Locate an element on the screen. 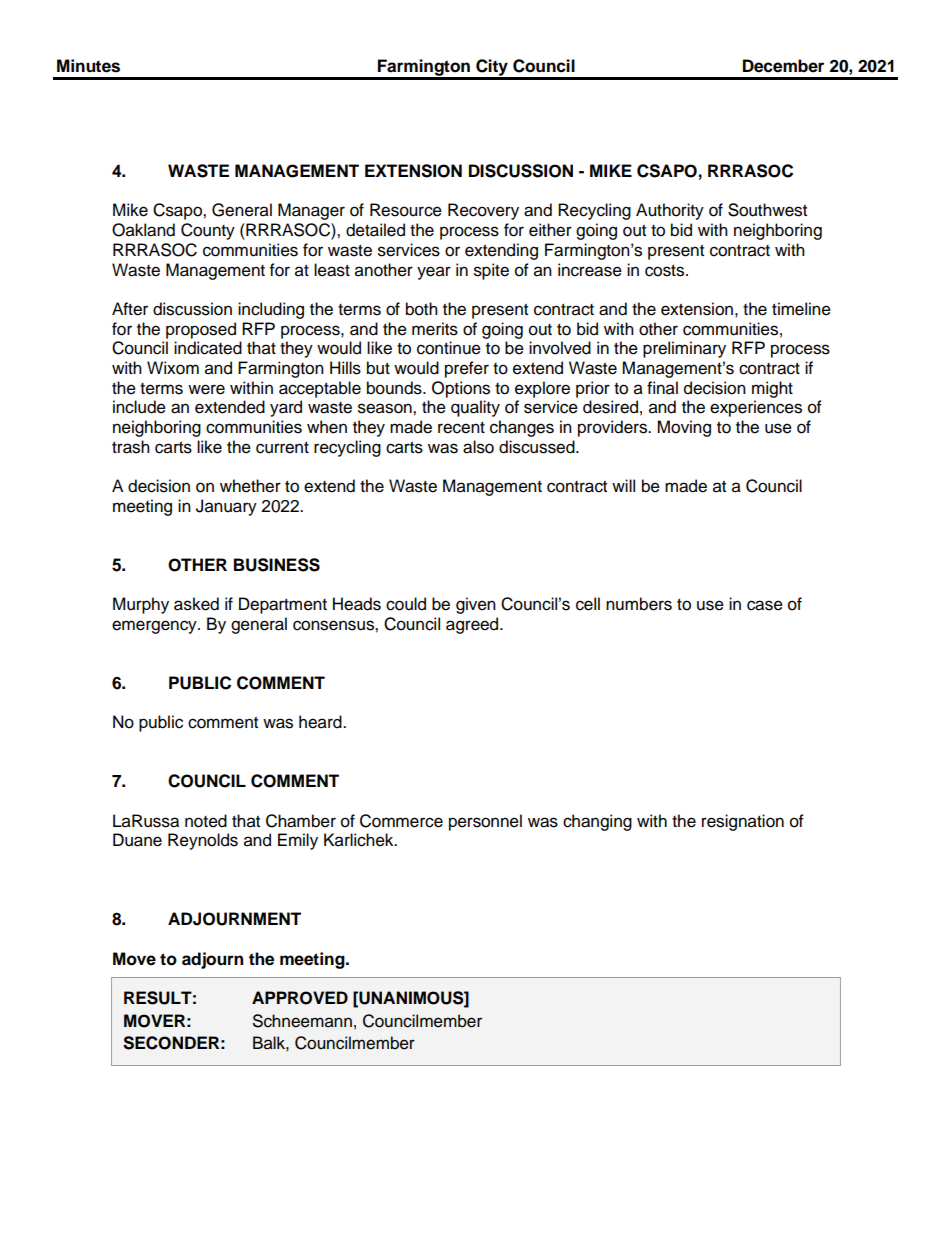 The width and height of the screenshot is (952, 1233). year is located at coordinates (434, 273).
